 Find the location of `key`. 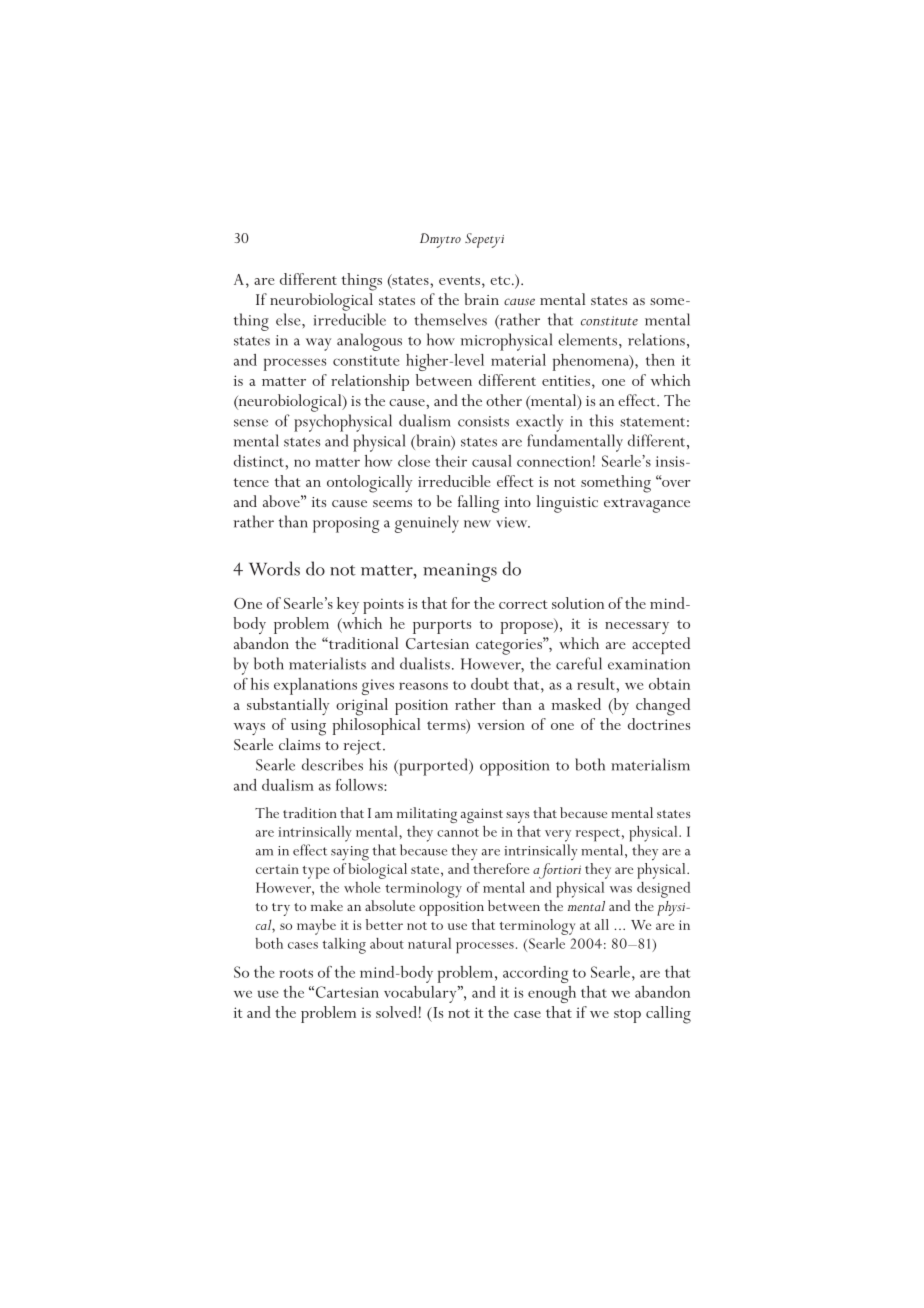

key is located at coordinates (348, 605).
